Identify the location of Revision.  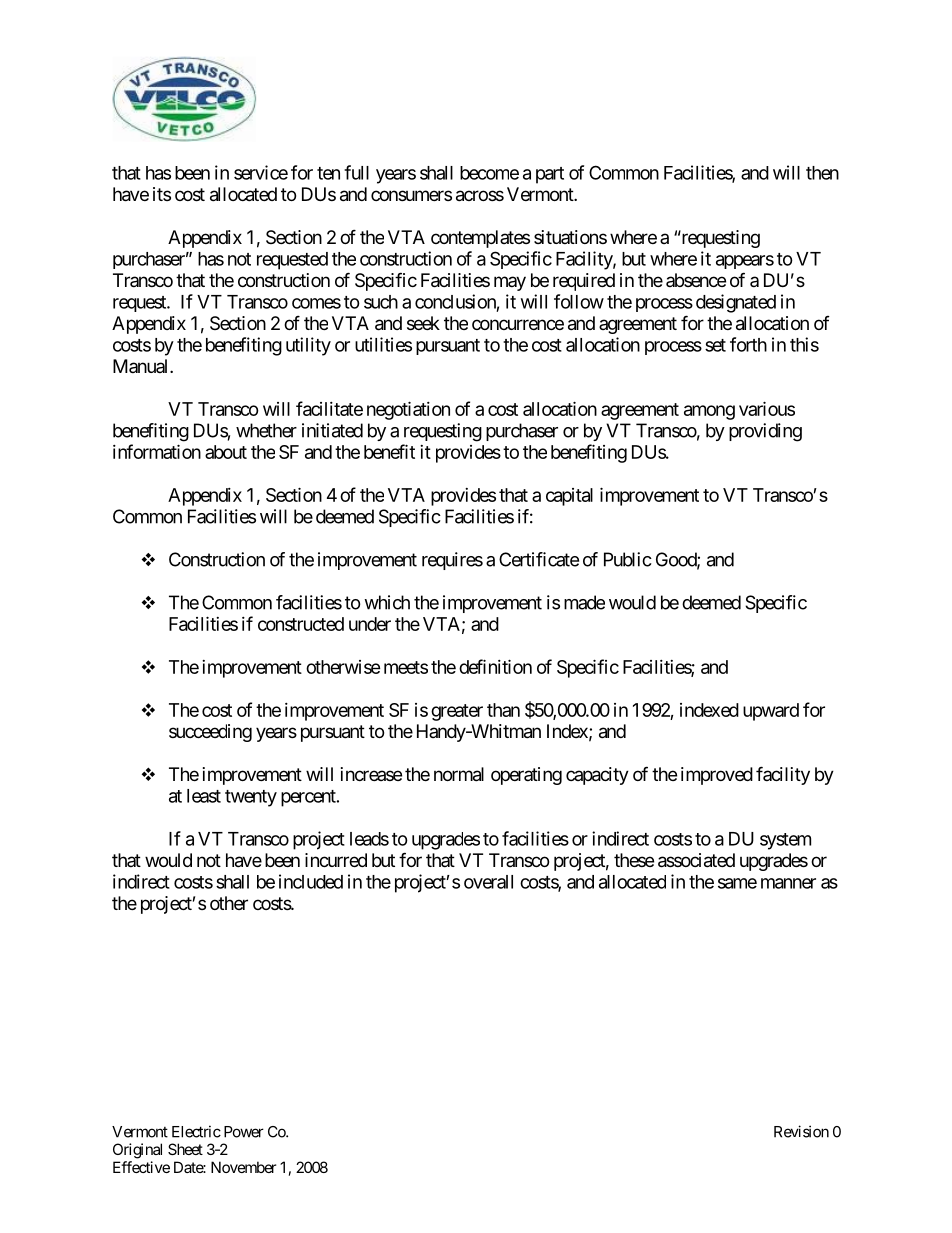
(801, 1131).
